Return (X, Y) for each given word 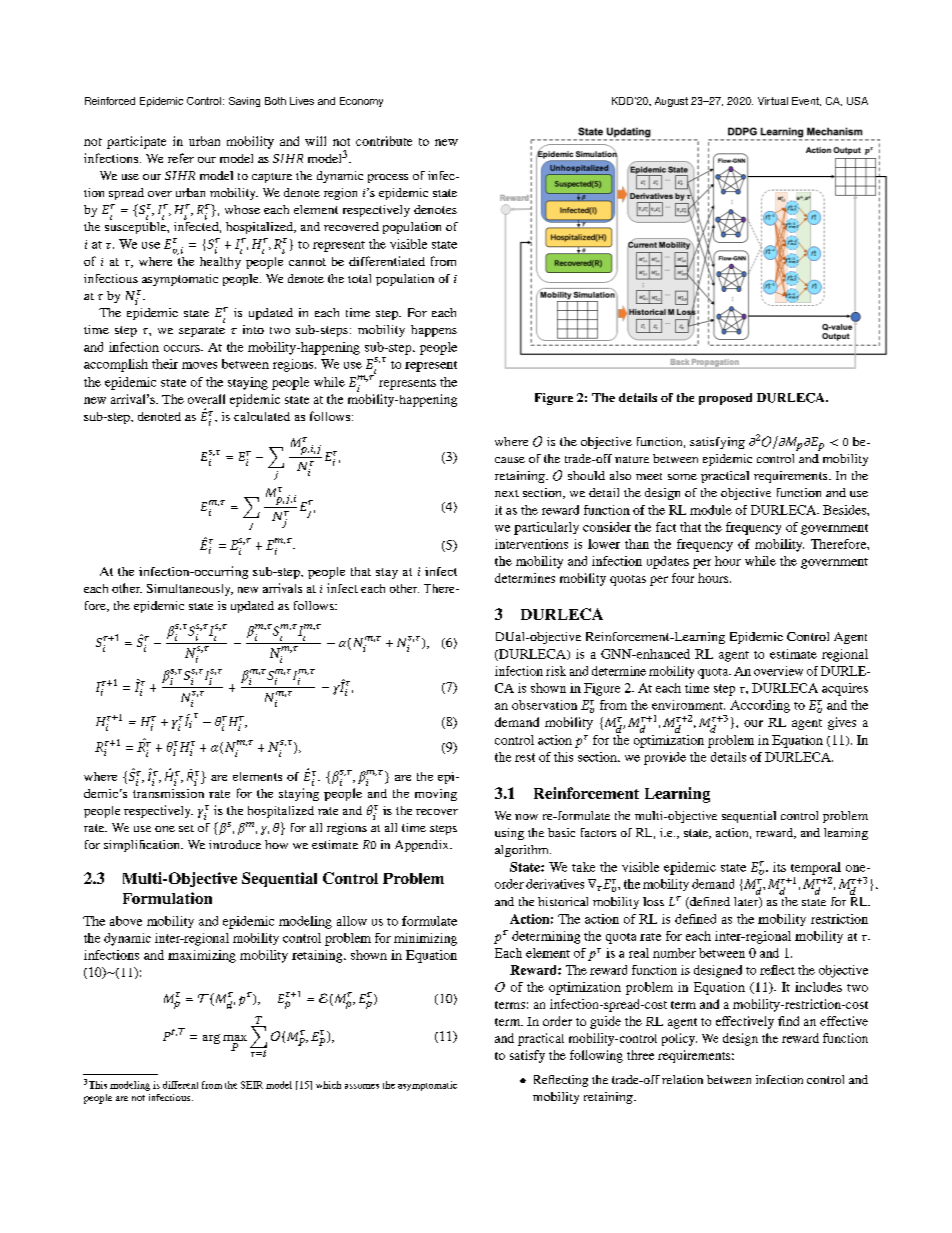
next (507, 493)
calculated (262, 416)
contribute (384, 141)
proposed (725, 399)
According (760, 706)
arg (211, 1039)
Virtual (773, 101)
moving (436, 795)
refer (181, 158)
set (186, 828)
